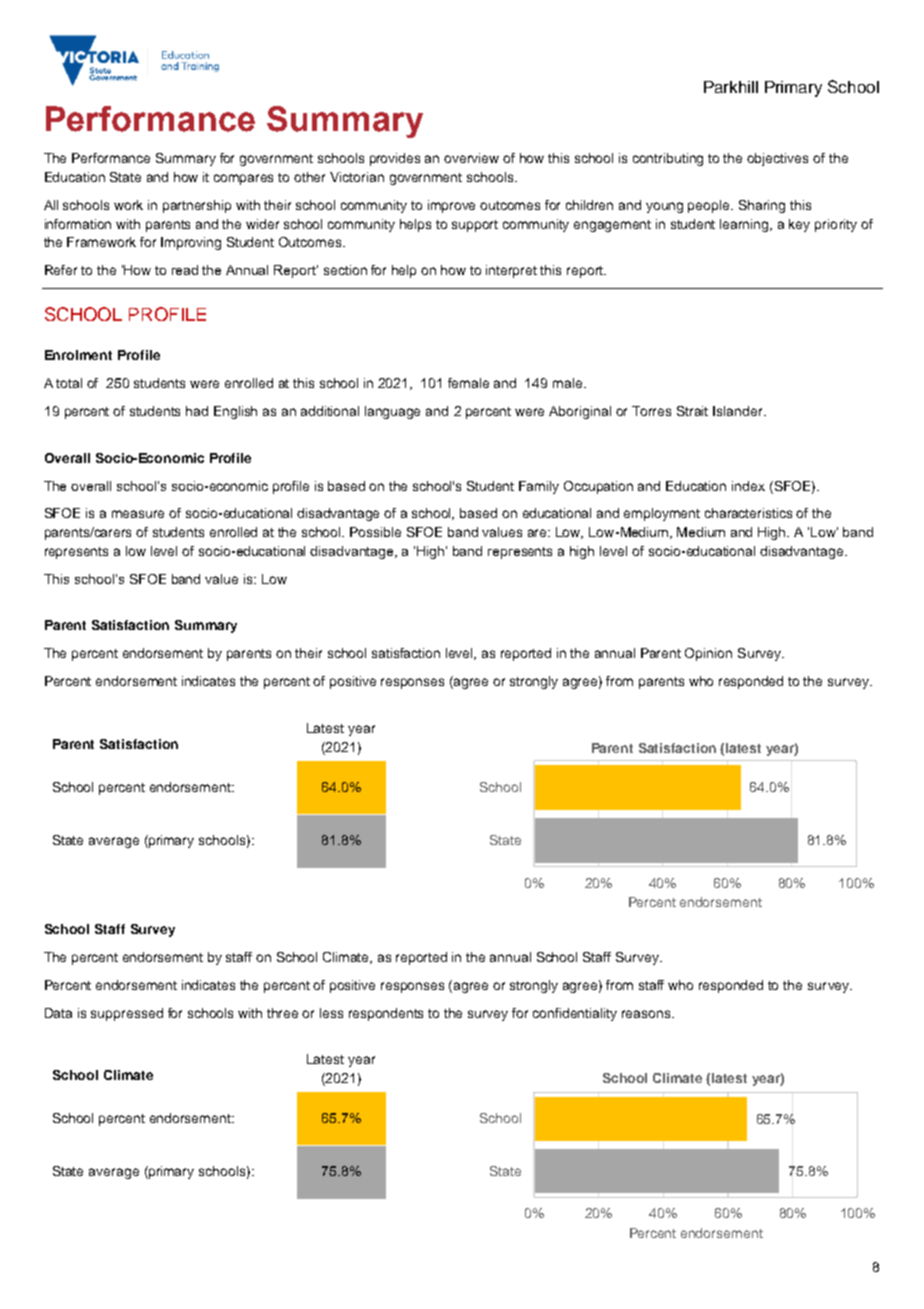 The height and width of the screenshot is (1309, 924). I want to click on partnership, so click(197, 206).
